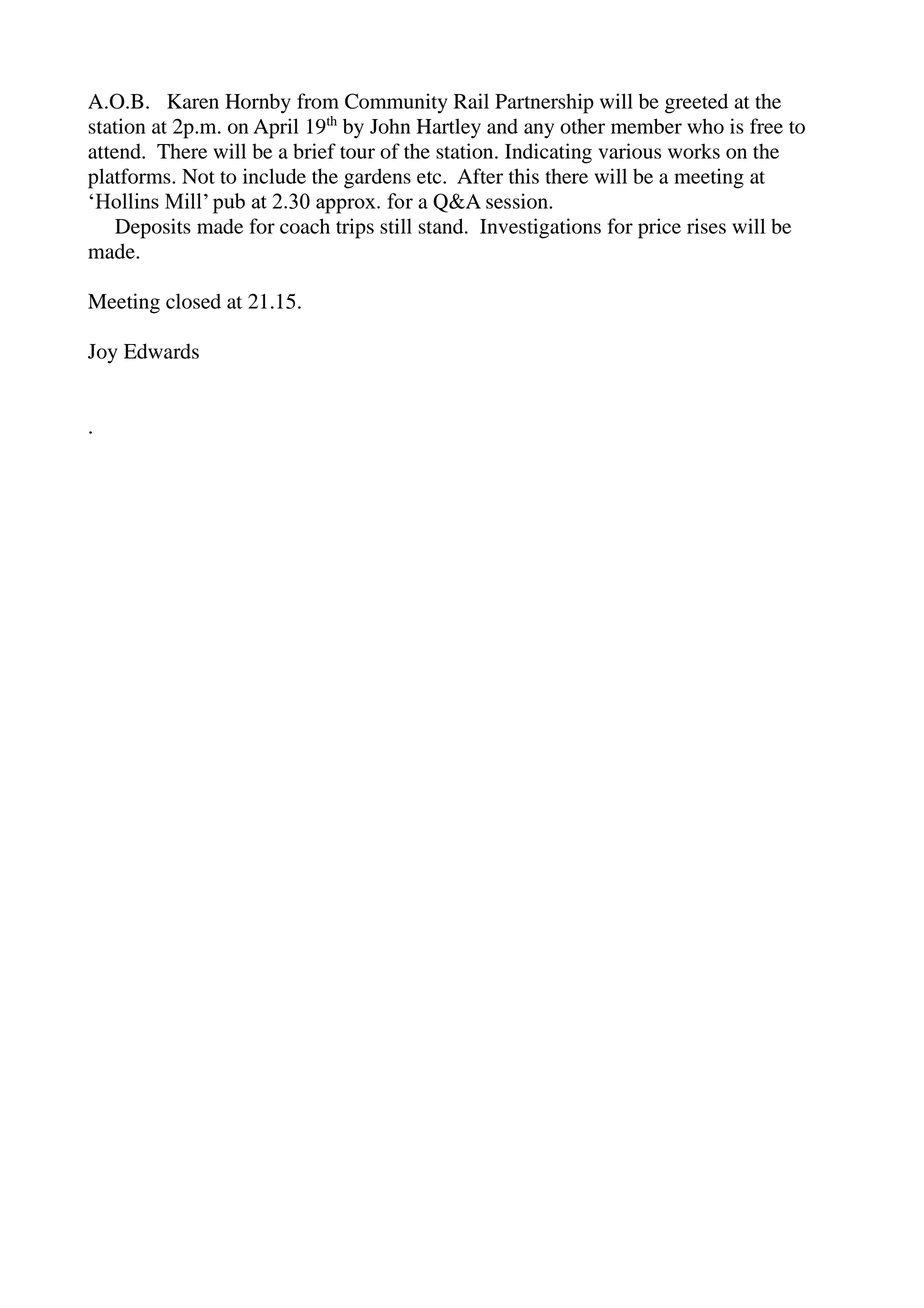 The height and width of the screenshot is (1308, 924). I want to click on Deposits, so click(153, 228).
